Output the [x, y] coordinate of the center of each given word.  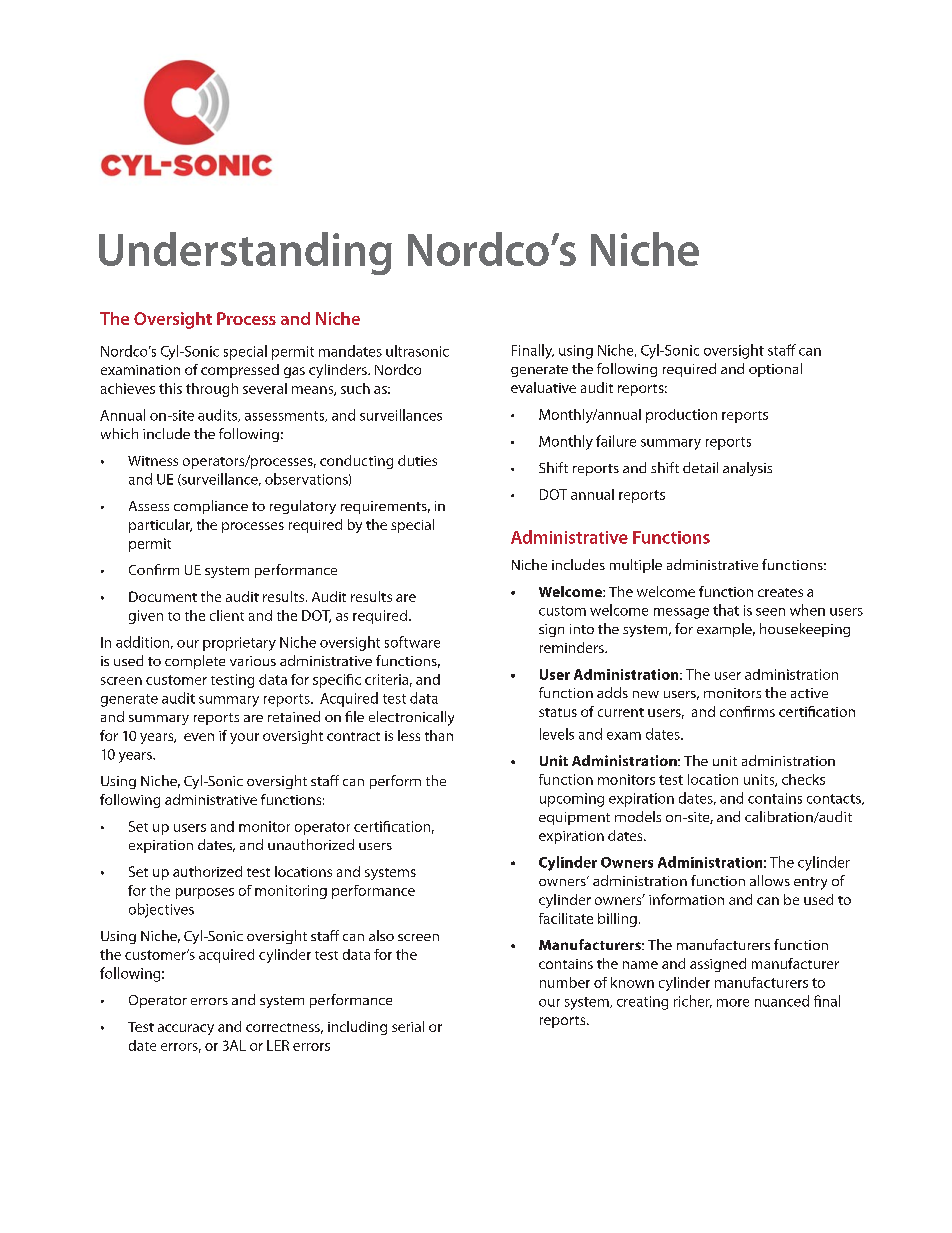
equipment [574, 818]
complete [195, 662]
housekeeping [805, 630]
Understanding [245, 253]
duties [417, 460]
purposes [205, 893]
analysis [747, 469]
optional [775, 370]
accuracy [186, 1029]
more [733, 1003]
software [412, 642]
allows [770, 880]
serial [408, 1026]
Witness [153, 461]
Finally [533, 351]
